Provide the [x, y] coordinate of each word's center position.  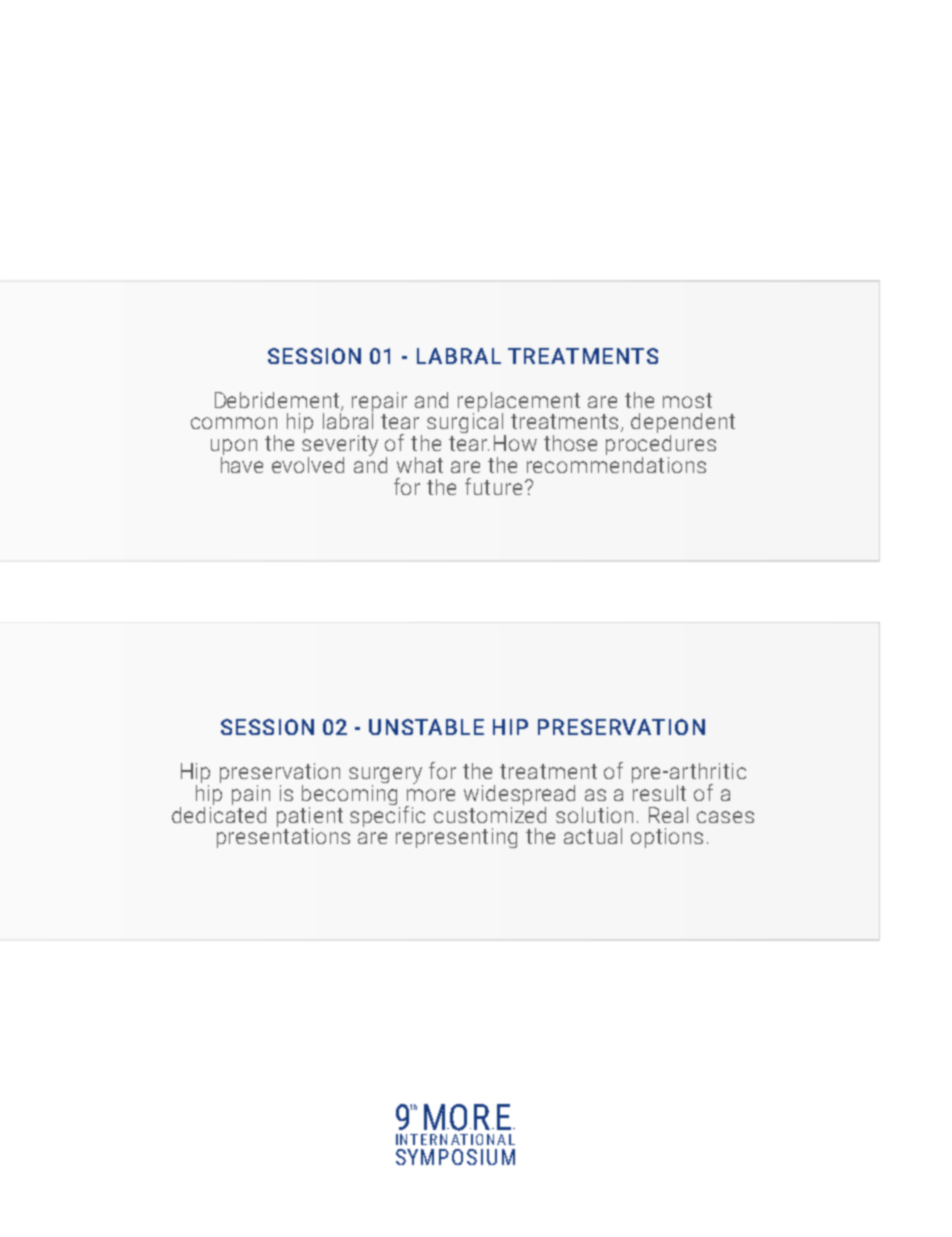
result [659, 791]
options [667, 838]
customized [490, 813]
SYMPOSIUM [455, 1157]
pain [251, 795]
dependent [683, 424]
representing [456, 838]
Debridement [278, 401]
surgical [466, 423]
